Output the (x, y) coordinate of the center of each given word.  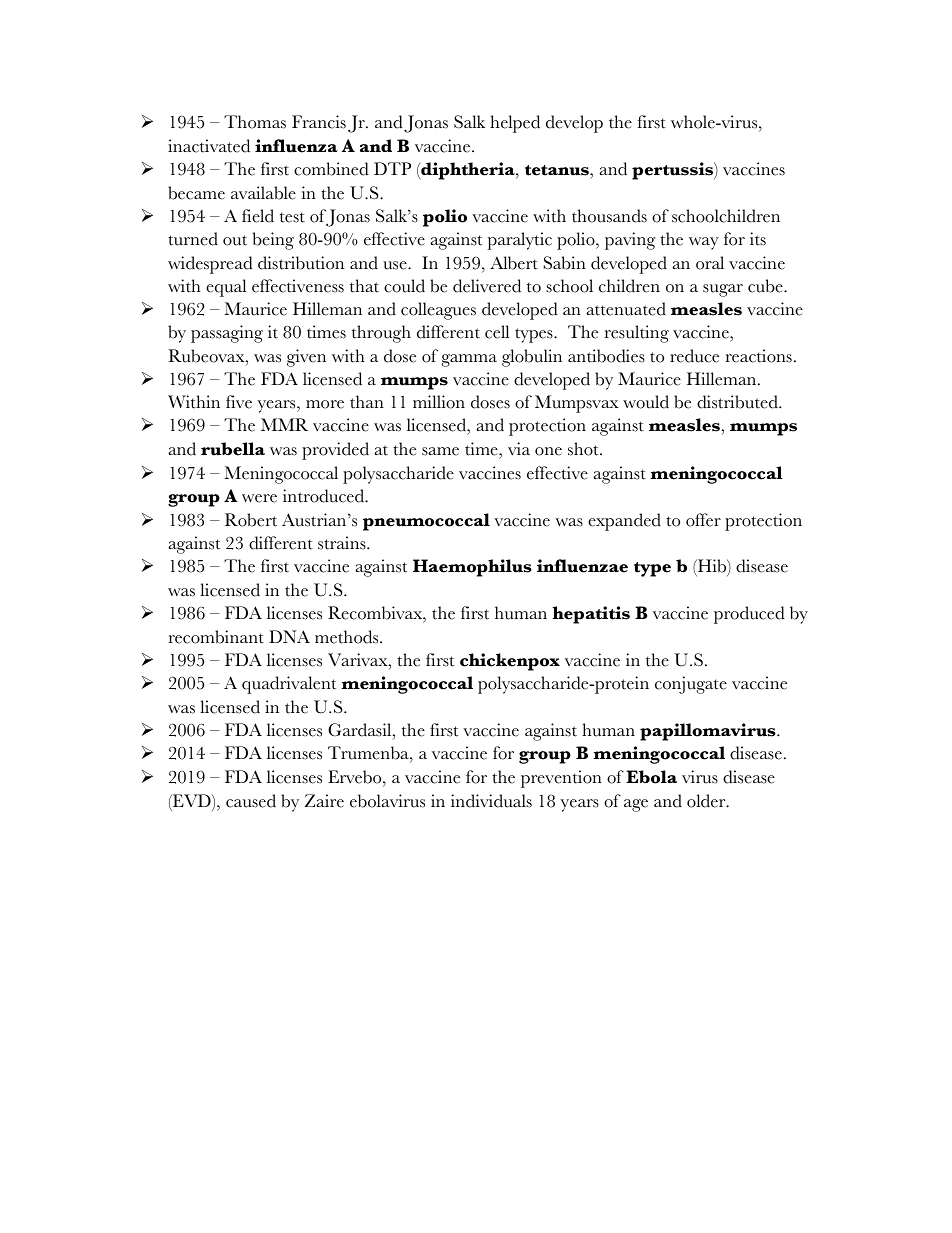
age (636, 805)
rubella (233, 449)
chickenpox (510, 662)
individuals (491, 801)
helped (515, 124)
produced (749, 615)
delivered (487, 286)
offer (703, 520)
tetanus (558, 170)
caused (251, 801)
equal (226, 288)
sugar (723, 290)
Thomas (255, 122)
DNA (289, 636)
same (440, 451)
